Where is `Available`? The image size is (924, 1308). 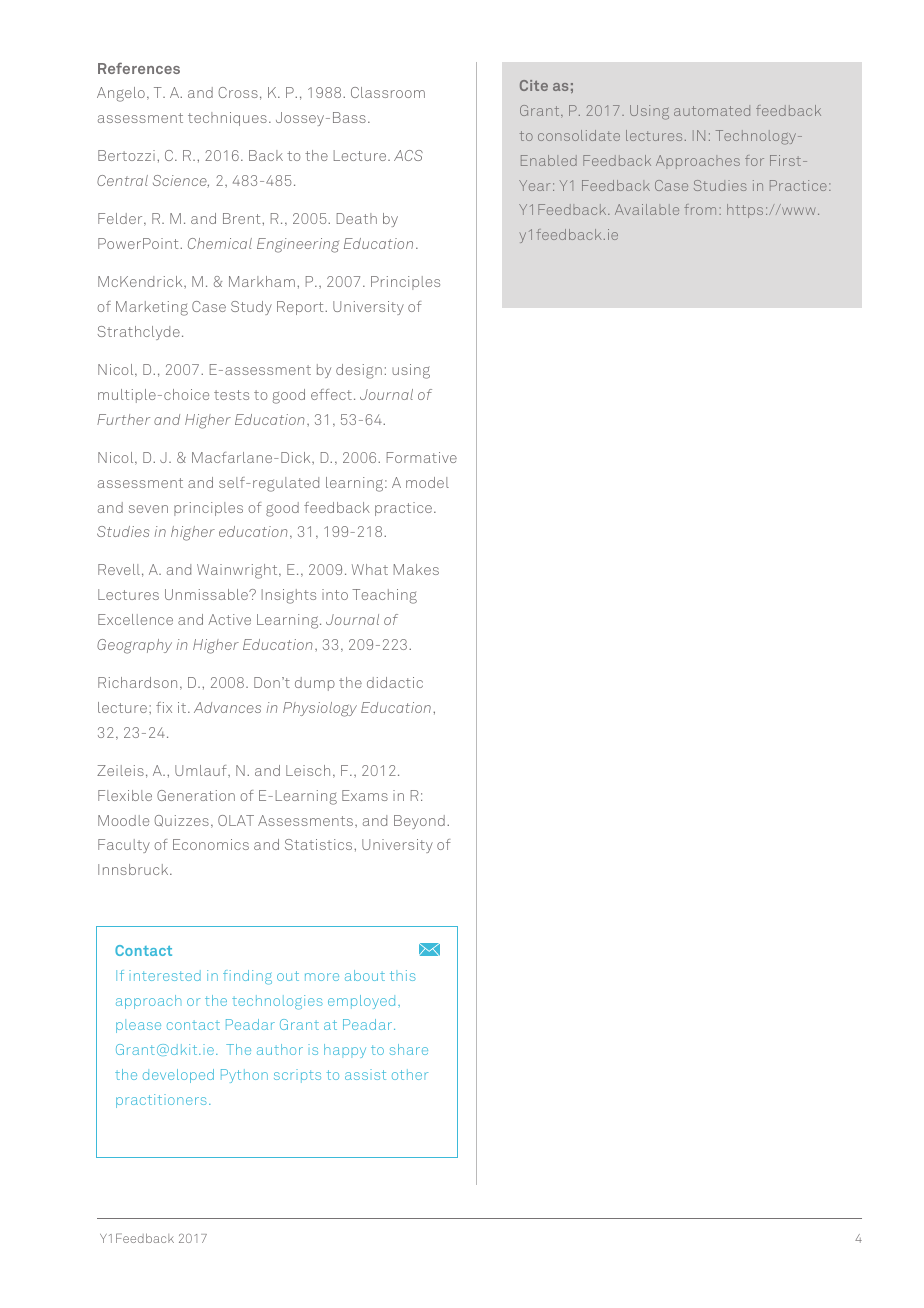 Available is located at coordinates (647, 209).
